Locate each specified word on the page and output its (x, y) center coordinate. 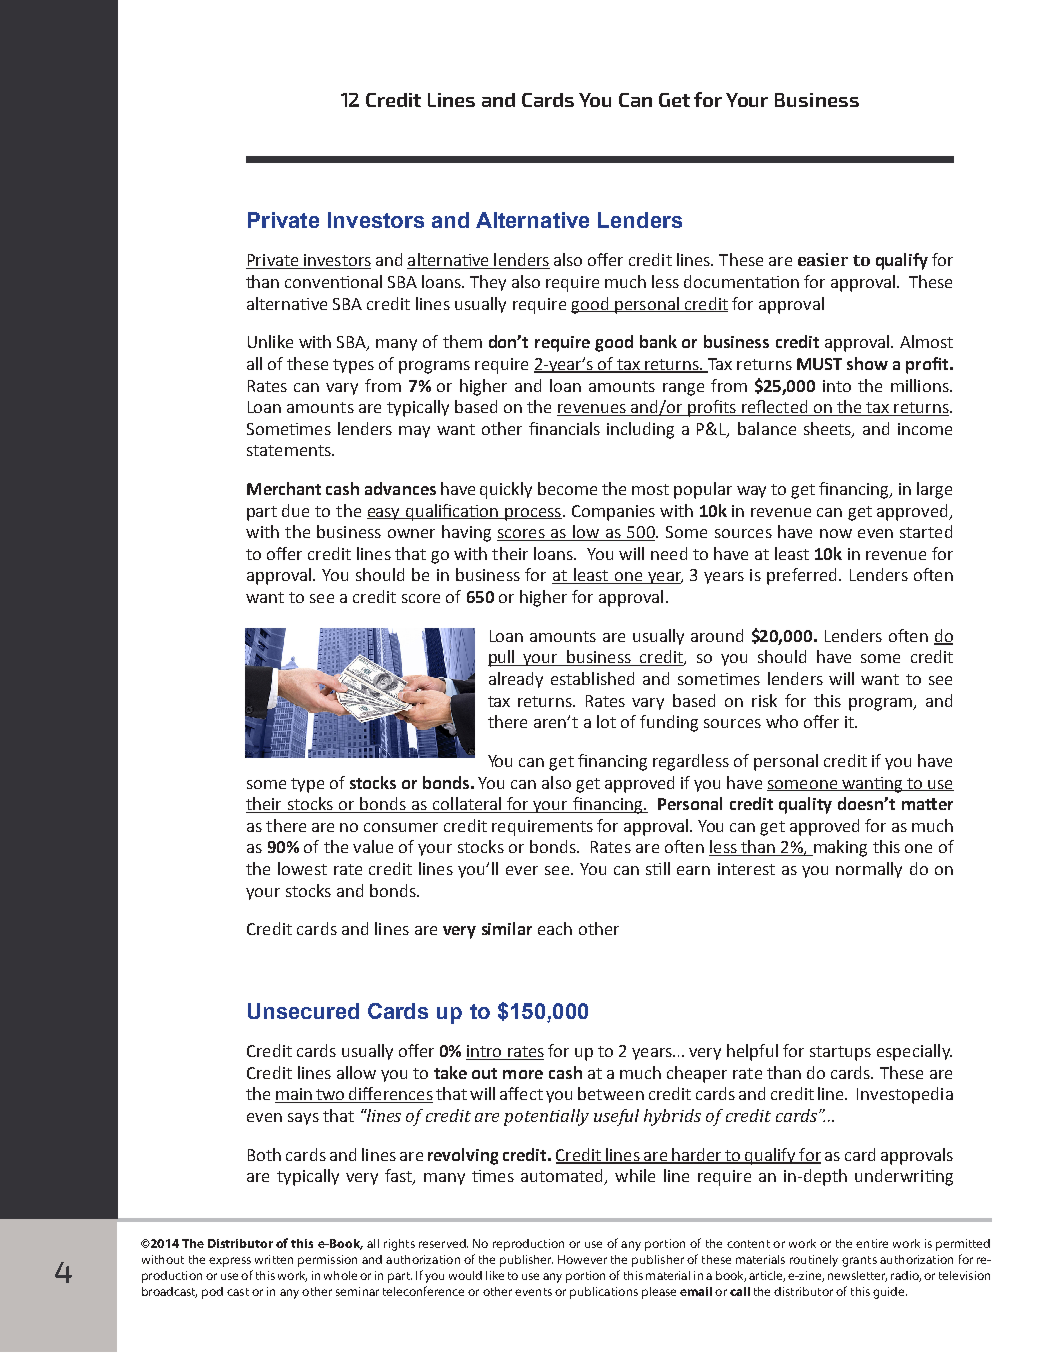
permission (327, 1261)
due (295, 510)
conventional (333, 281)
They (488, 283)
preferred (801, 576)
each (555, 928)
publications (604, 1293)
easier (823, 259)
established (592, 678)
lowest (302, 868)
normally (869, 870)
